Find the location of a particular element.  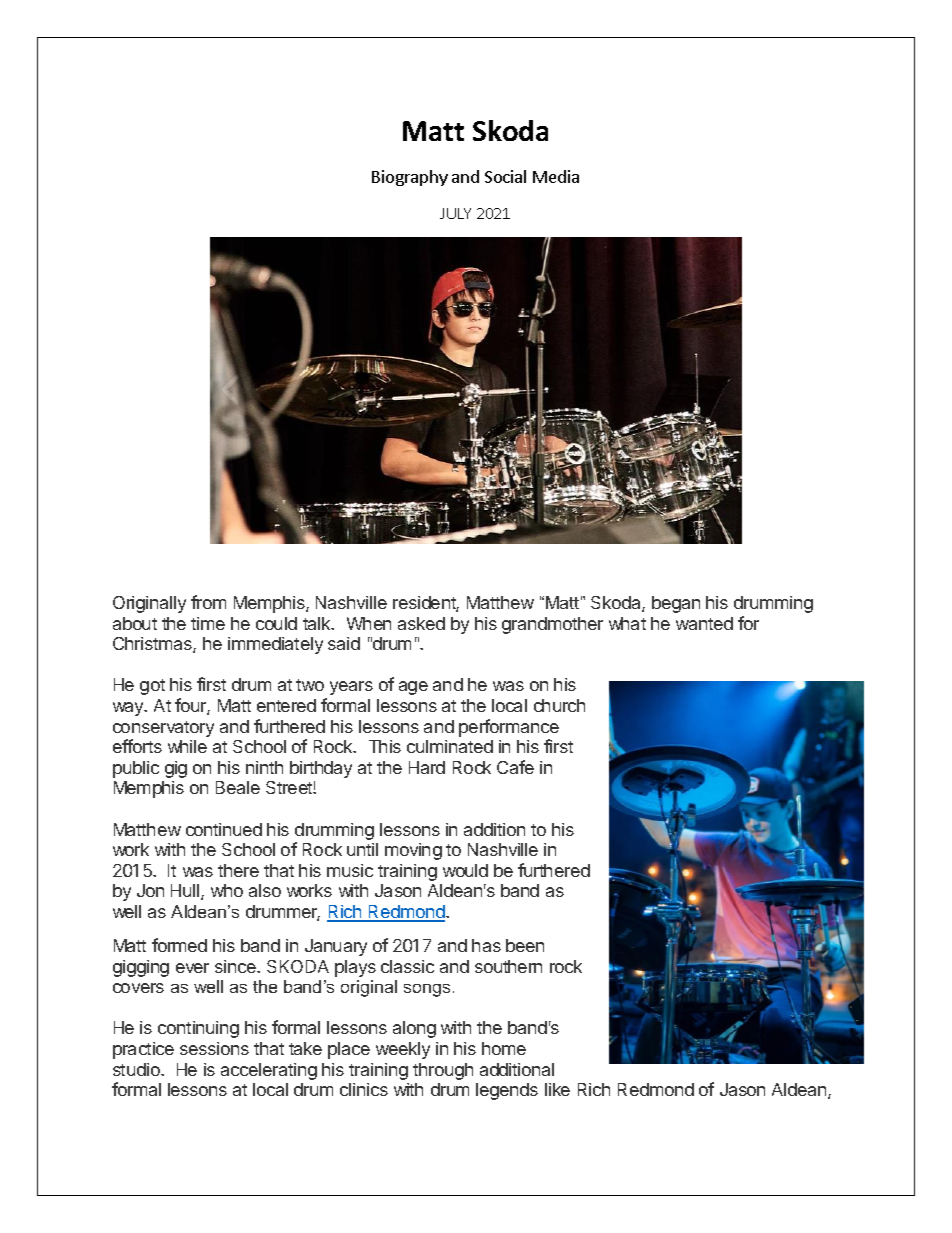

what is located at coordinates (627, 623).
